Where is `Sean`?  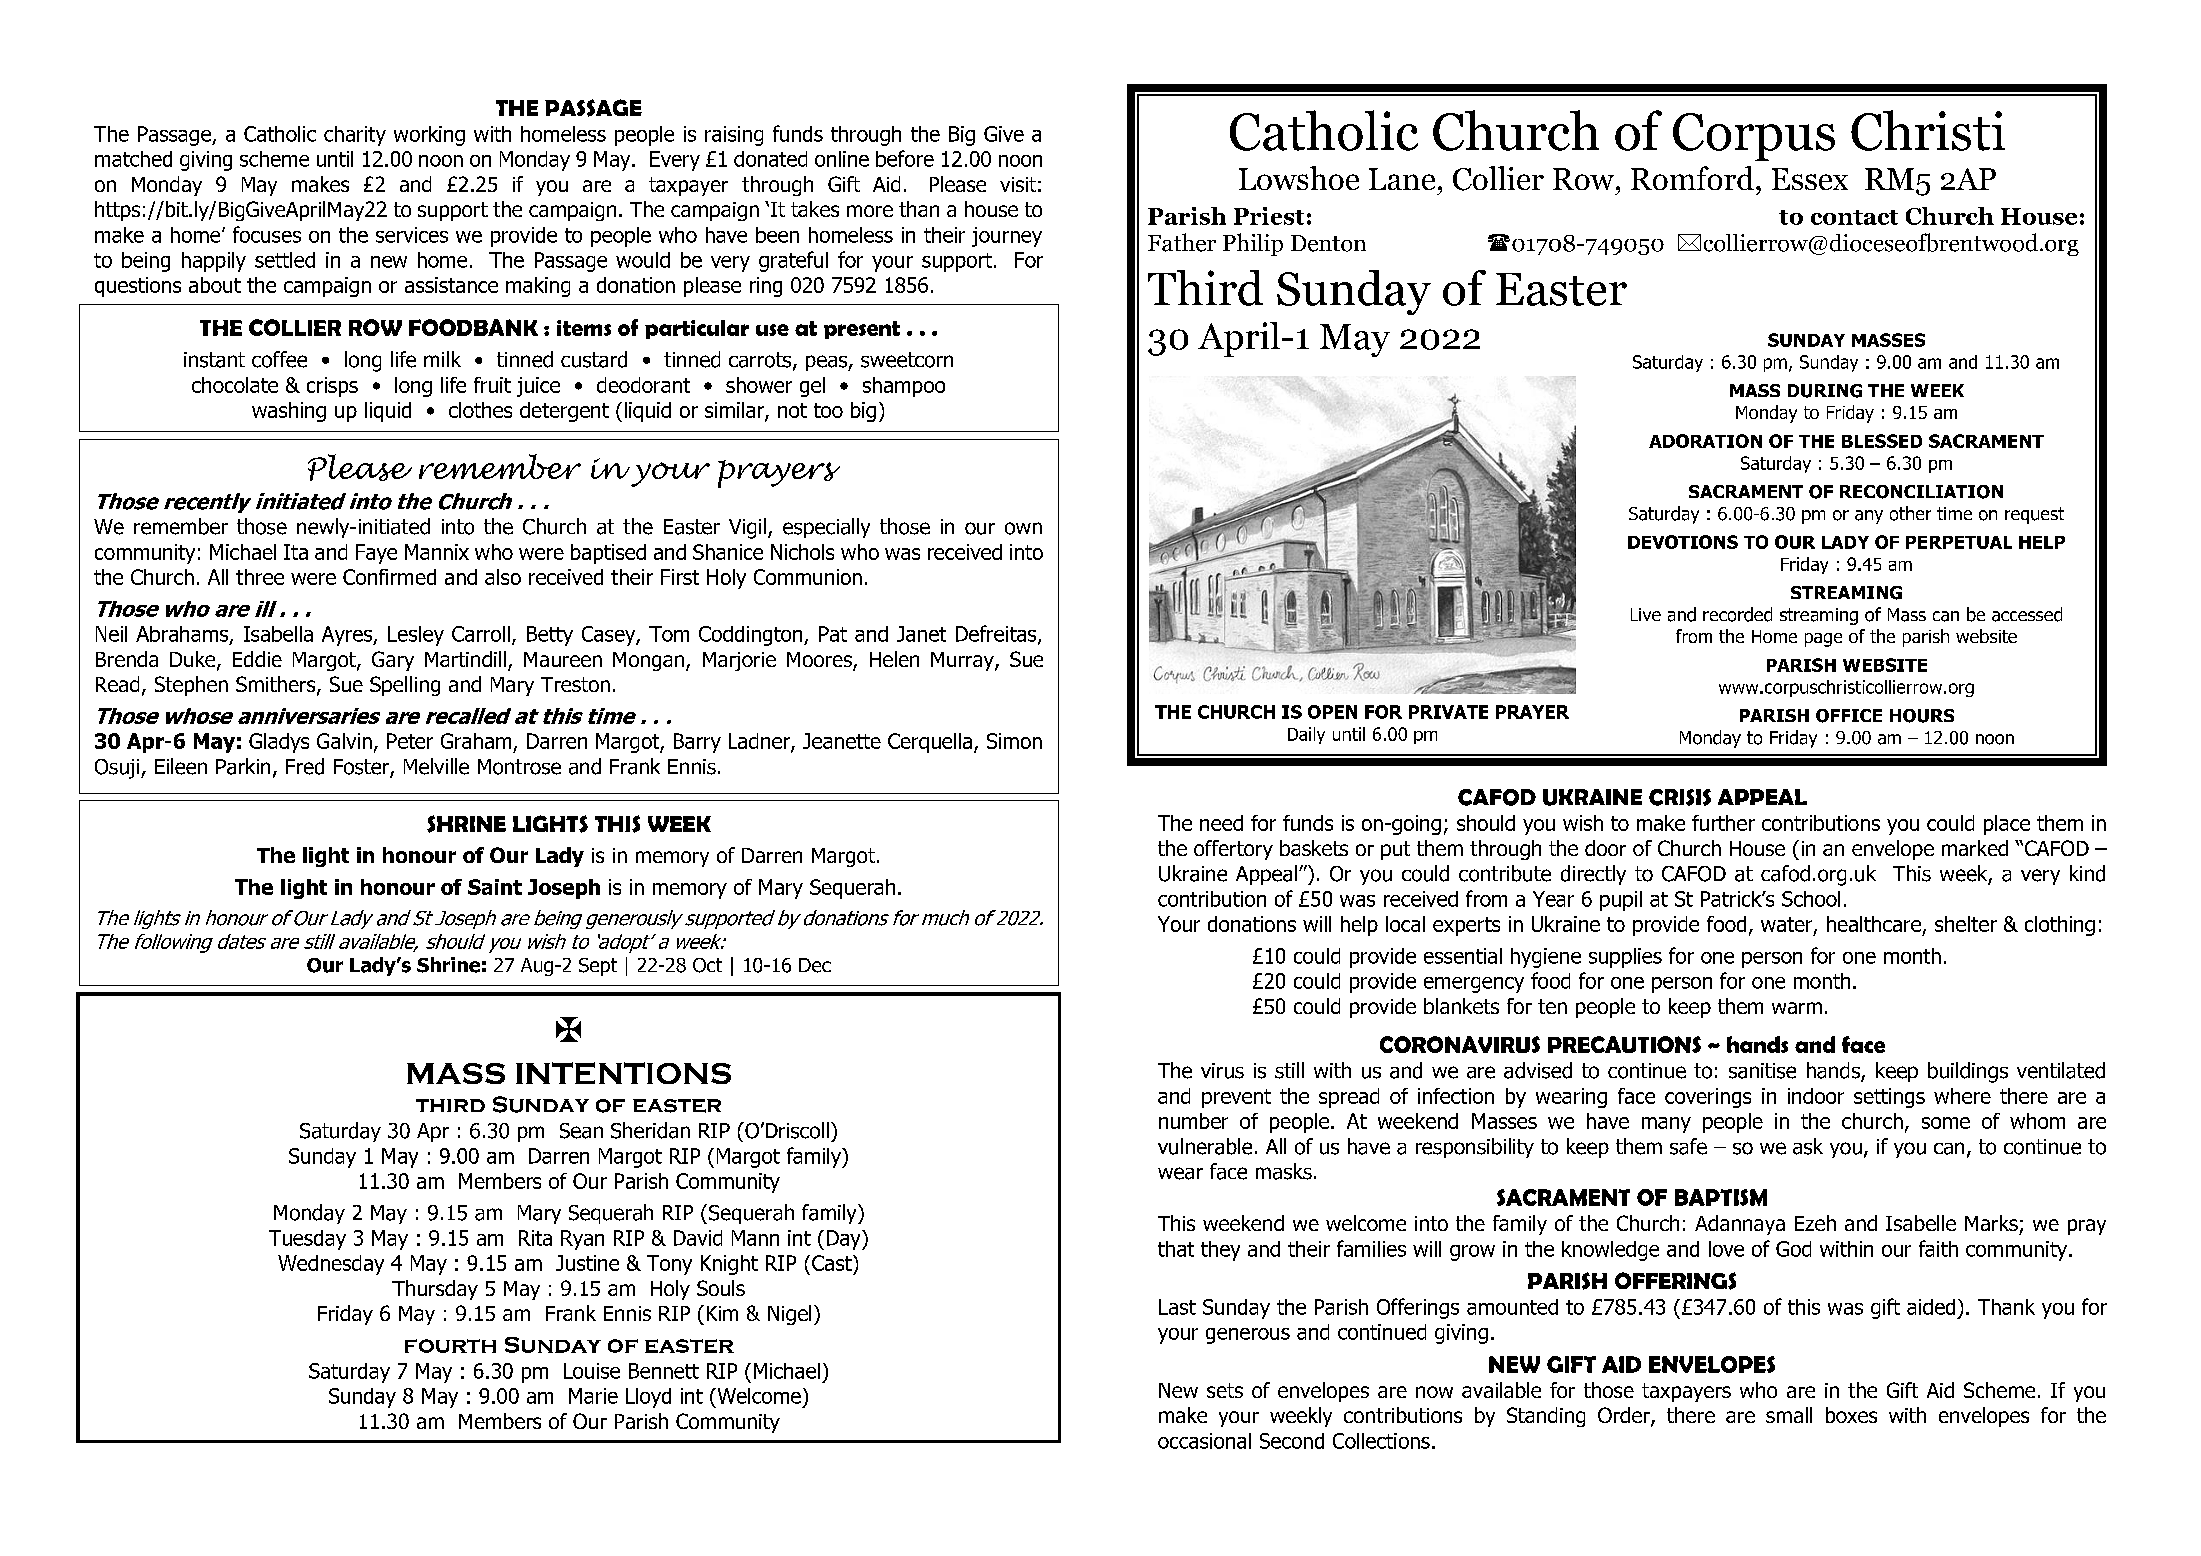
Sean is located at coordinates (581, 1131).
